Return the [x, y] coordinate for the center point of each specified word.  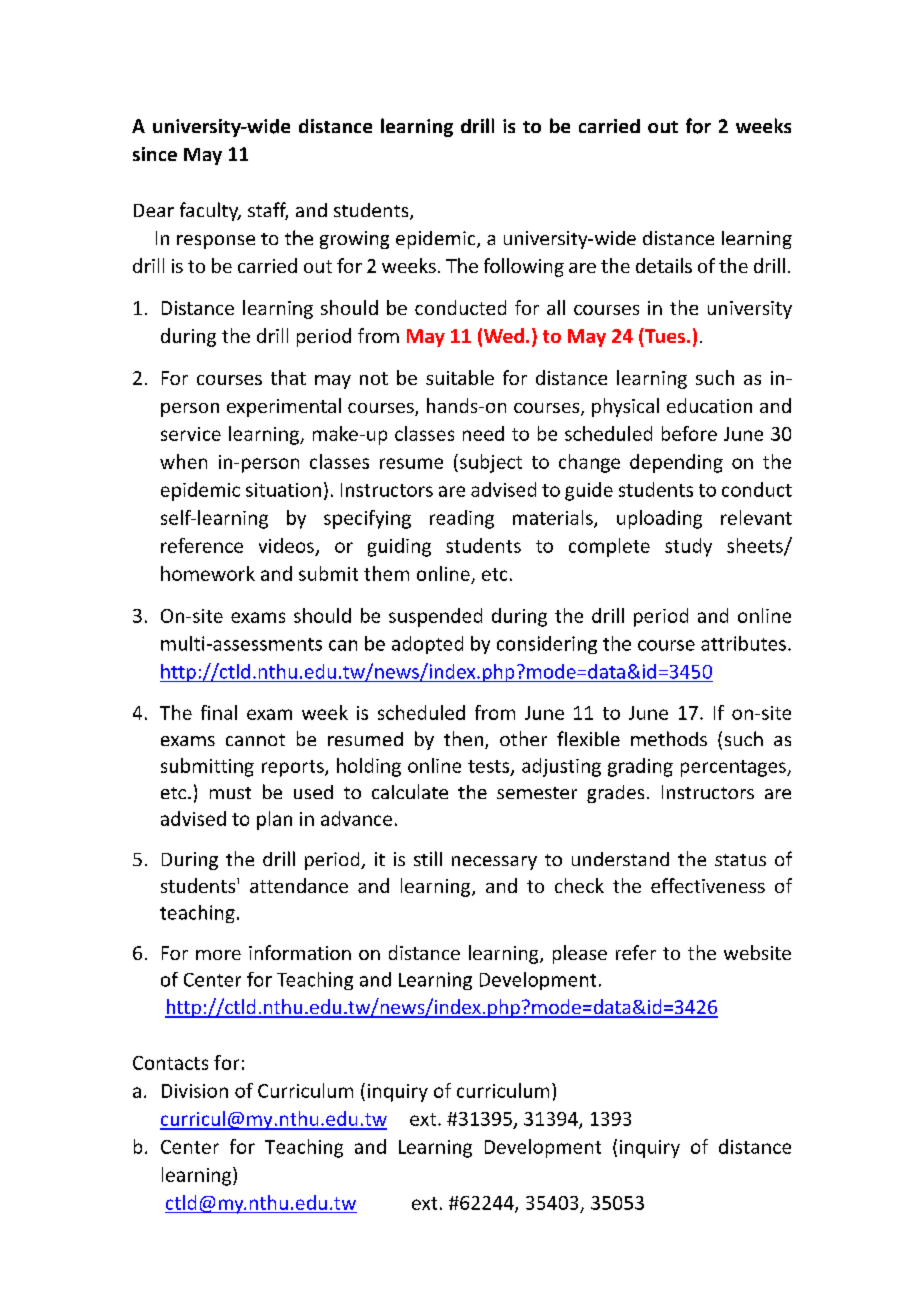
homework [208, 573]
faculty [210, 211]
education [709, 405]
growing [354, 240]
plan [274, 820]
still [428, 858]
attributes [743, 643]
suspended [435, 617]
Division [195, 1091]
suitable [460, 377]
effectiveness [708, 885]
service [191, 434]
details [664, 265]
